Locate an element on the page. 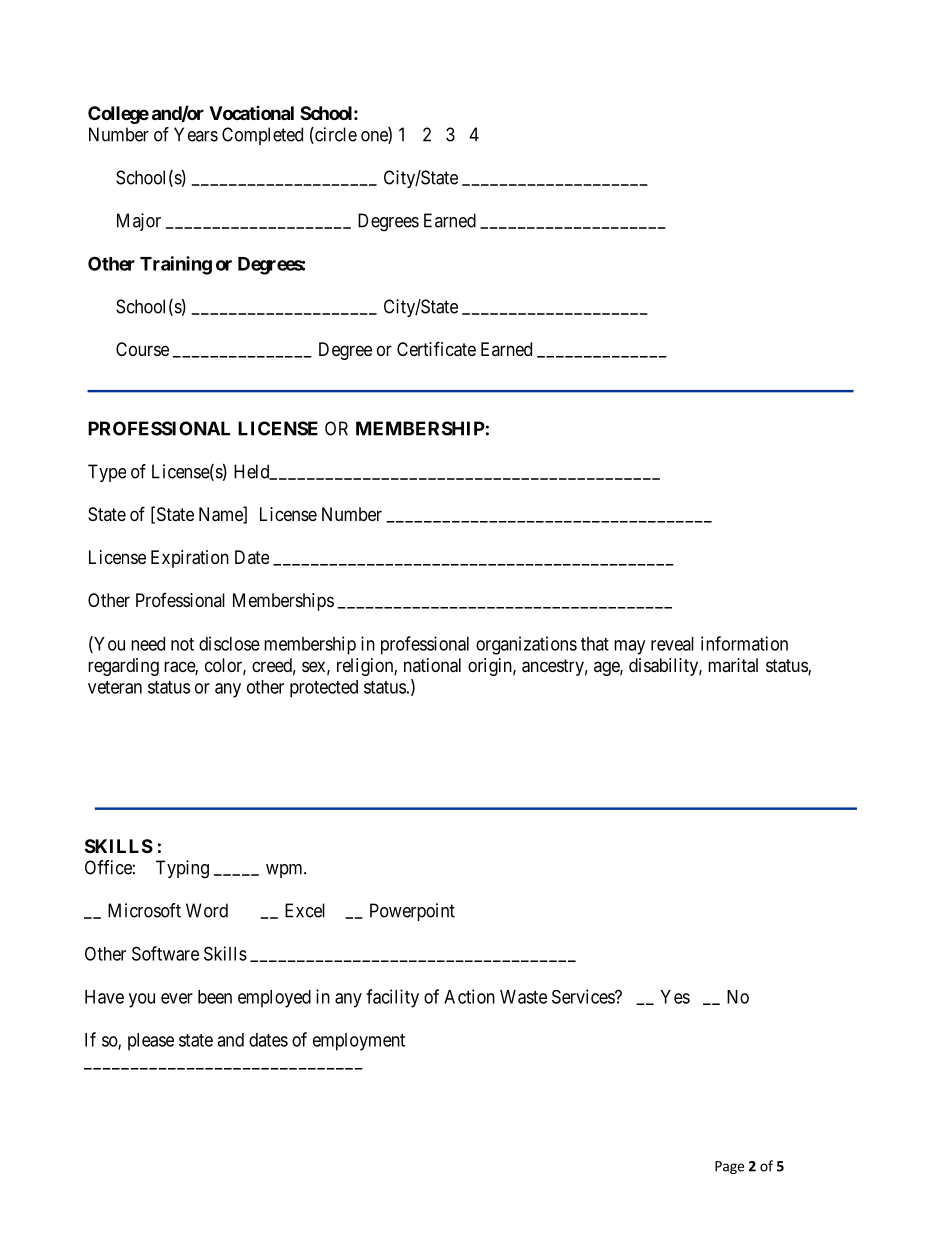 This image has height=1233, width=952. Years is located at coordinates (196, 134).
